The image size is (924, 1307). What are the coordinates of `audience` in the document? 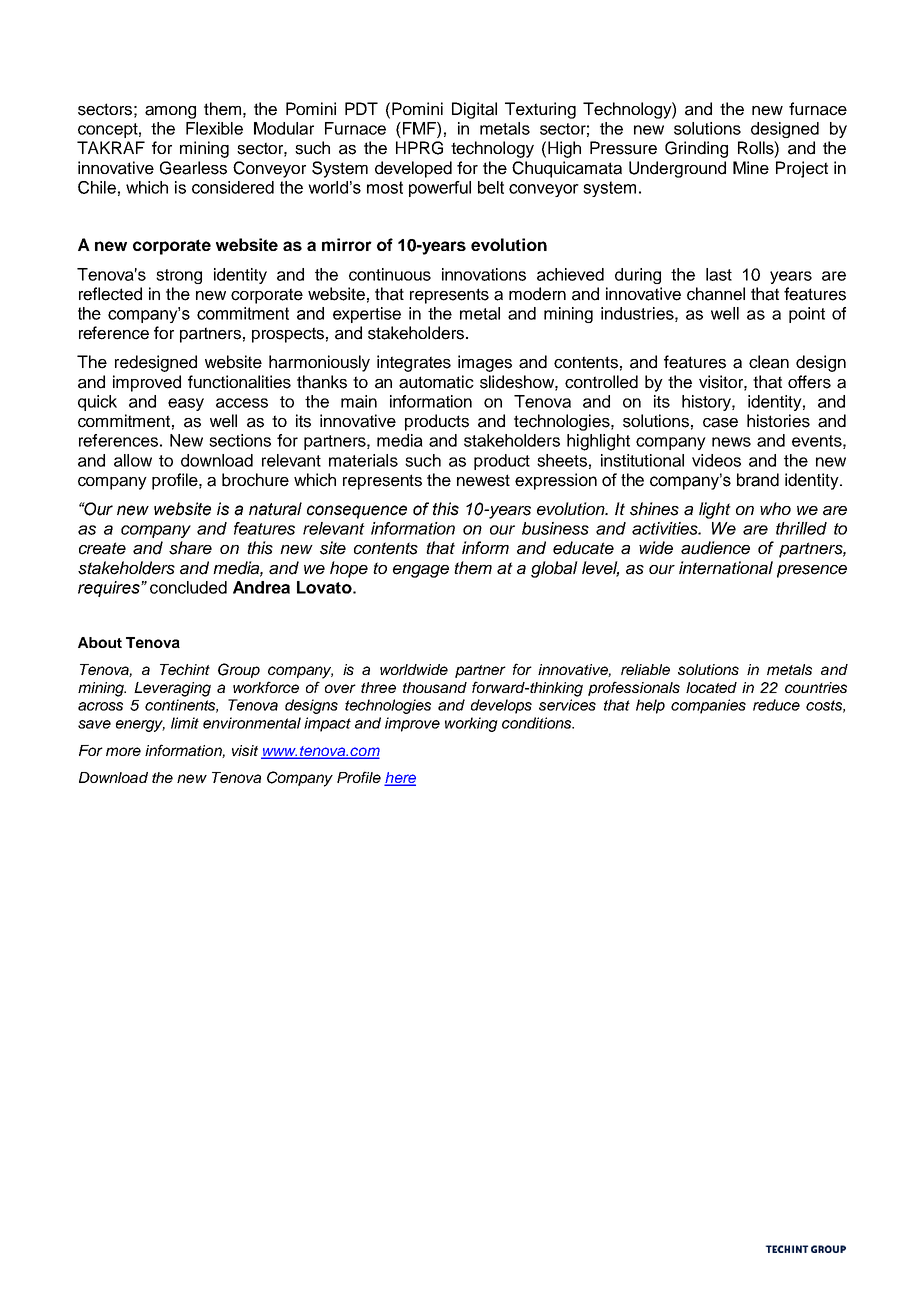 It's located at (715, 548).
